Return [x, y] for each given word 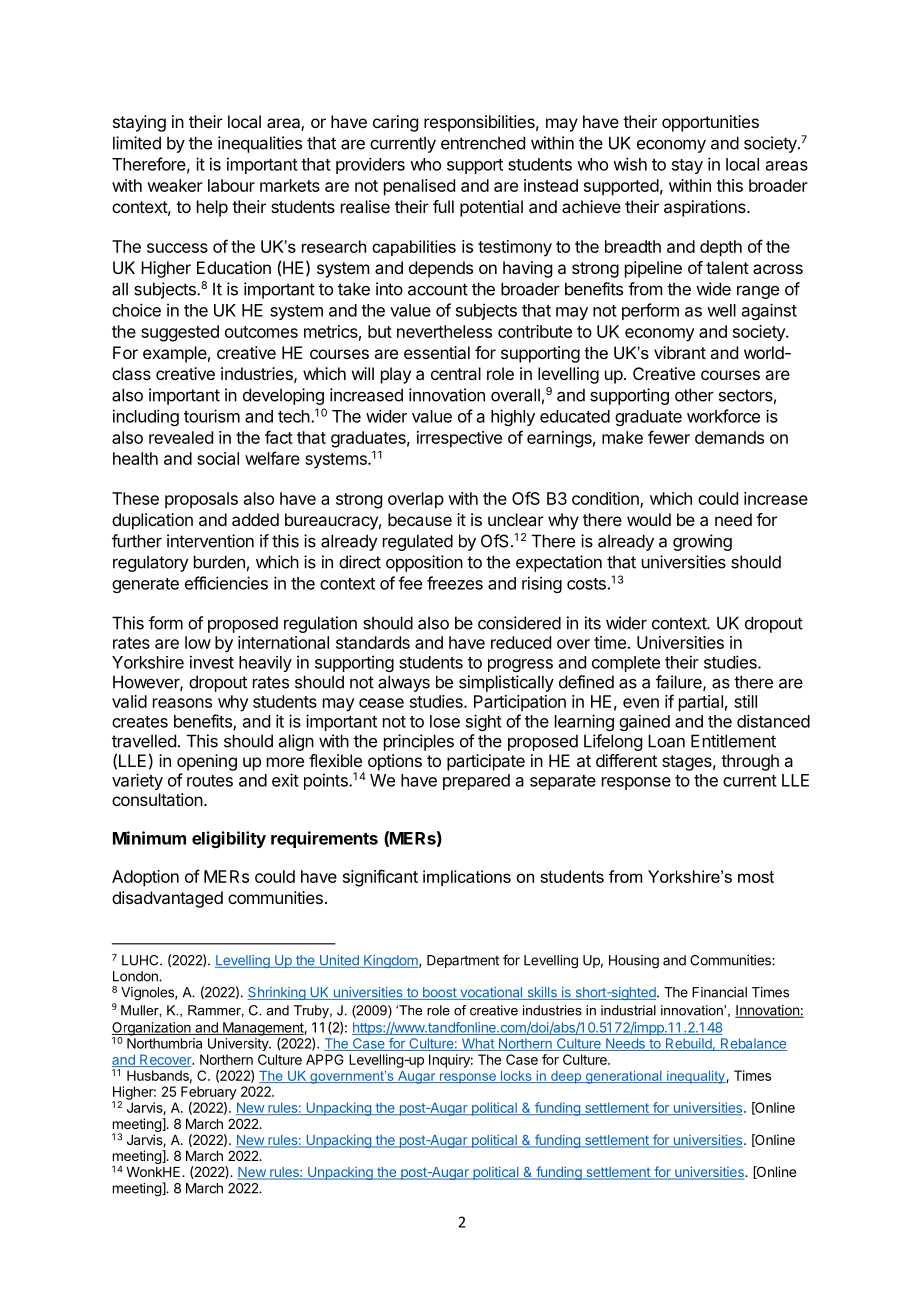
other [694, 395]
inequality [696, 1077]
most [756, 877]
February [209, 1093]
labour [231, 185]
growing [702, 542]
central [456, 373]
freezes [455, 583]
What [477, 1044]
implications [467, 878]
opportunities [710, 123]
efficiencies [226, 583]
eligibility [229, 839]
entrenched [483, 143]
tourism [212, 416]
